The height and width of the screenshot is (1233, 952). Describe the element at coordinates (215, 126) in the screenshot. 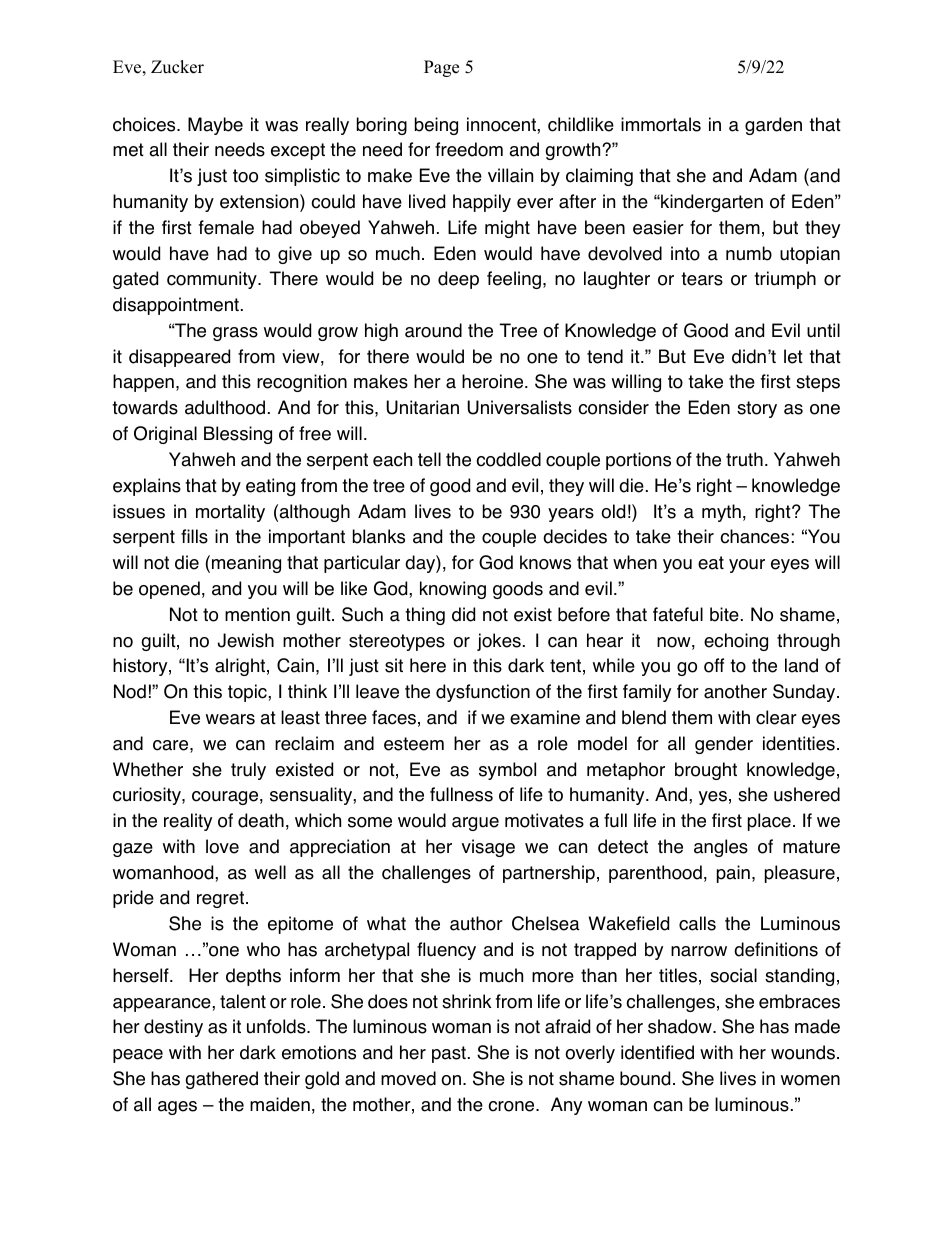

I see `Maybe` at that location.
